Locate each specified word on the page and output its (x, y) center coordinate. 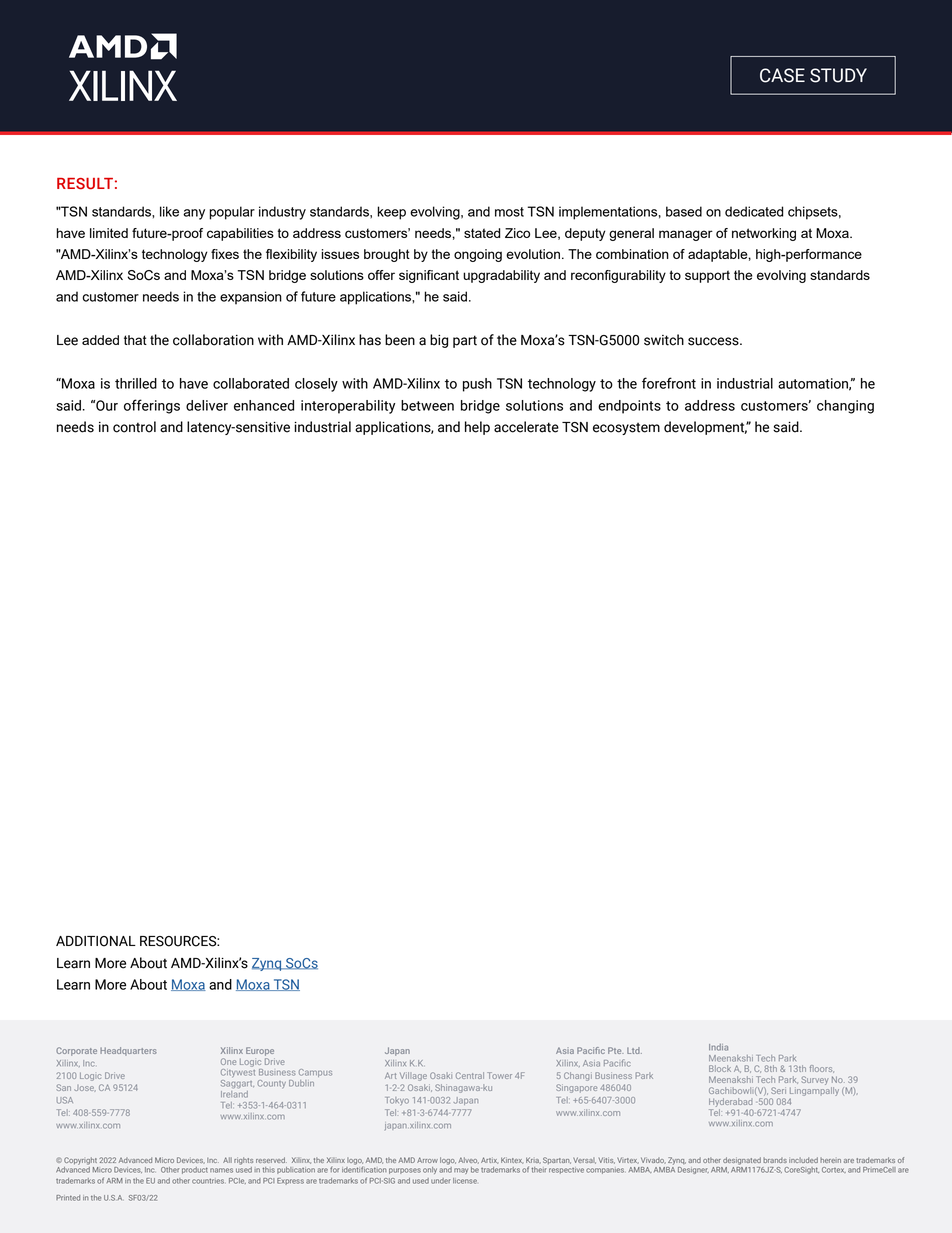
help (477, 428)
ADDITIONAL (96, 941)
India (718, 1047)
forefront (669, 383)
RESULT (85, 184)
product (195, 1170)
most (509, 212)
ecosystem (626, 429)
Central (470, 1075)
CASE (782, 75)
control (134, 427)
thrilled (136, 383)
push (477, 385)
